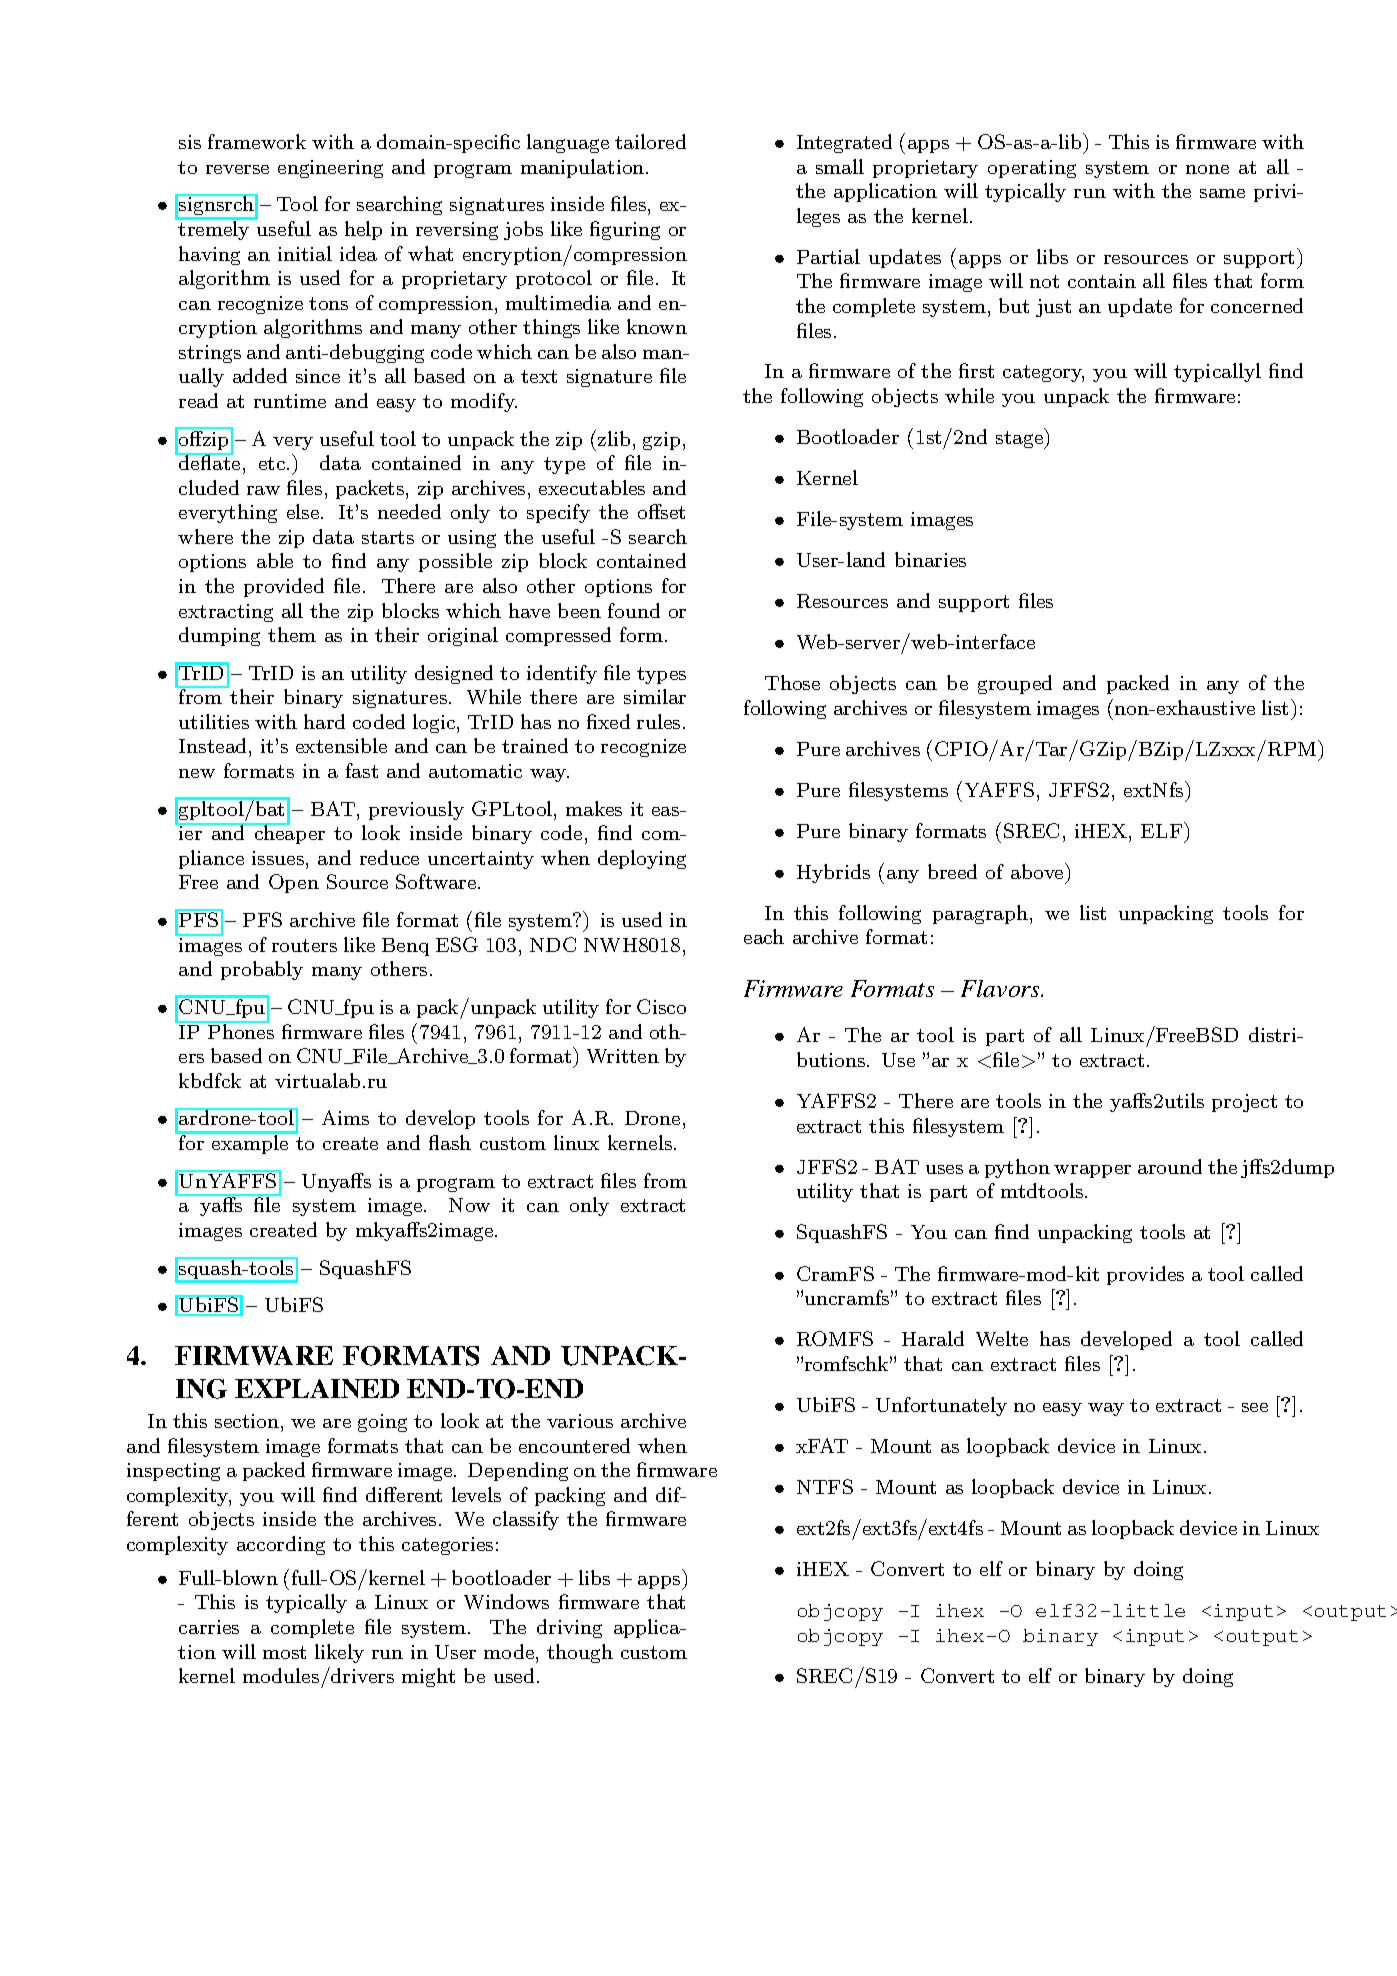  What do you see at coordinates (1207, 169) in the document?
I see `none` at bounding box center [1207, 169].
